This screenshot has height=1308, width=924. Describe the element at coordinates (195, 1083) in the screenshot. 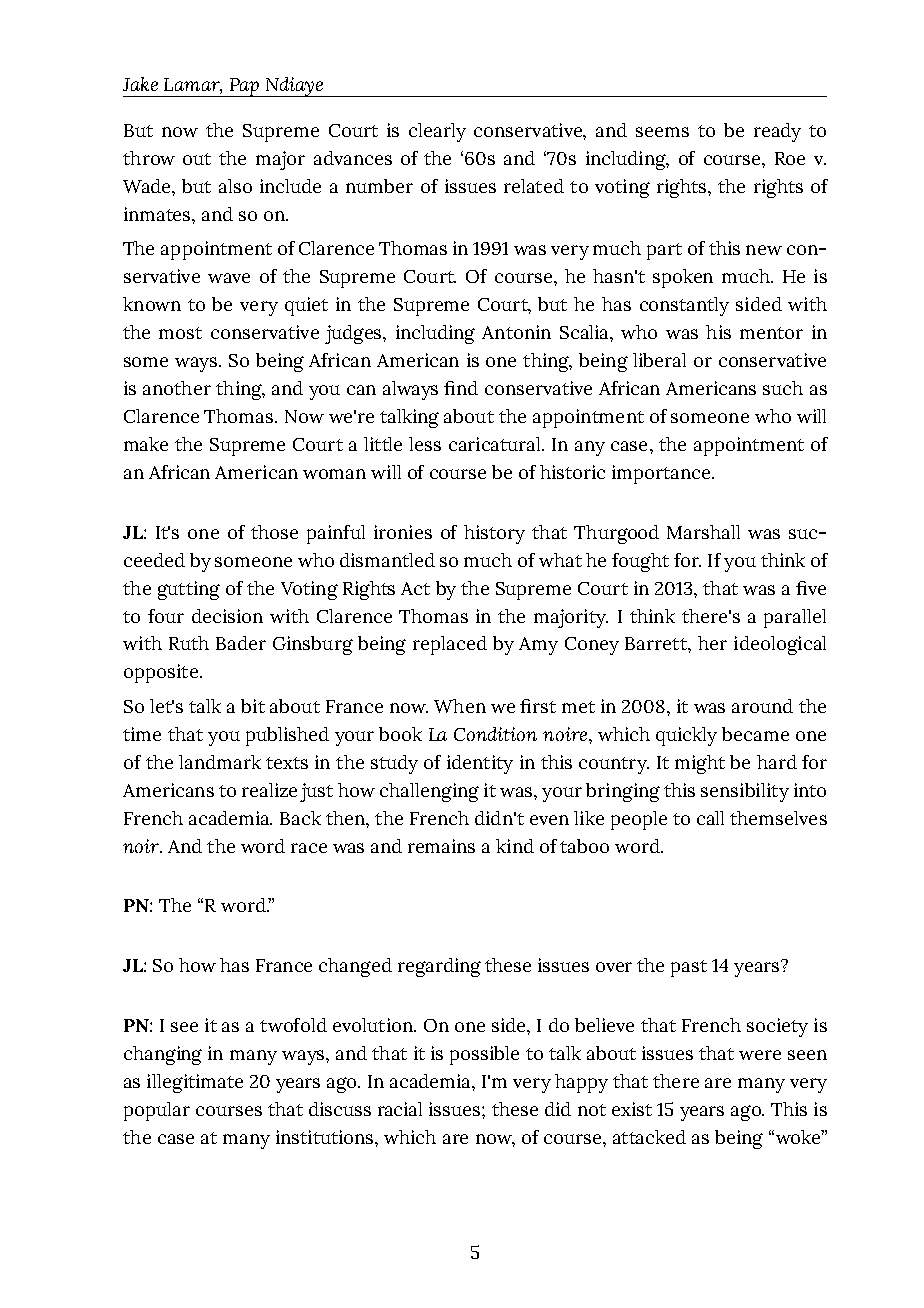

I see `illegitimate` at that location.
